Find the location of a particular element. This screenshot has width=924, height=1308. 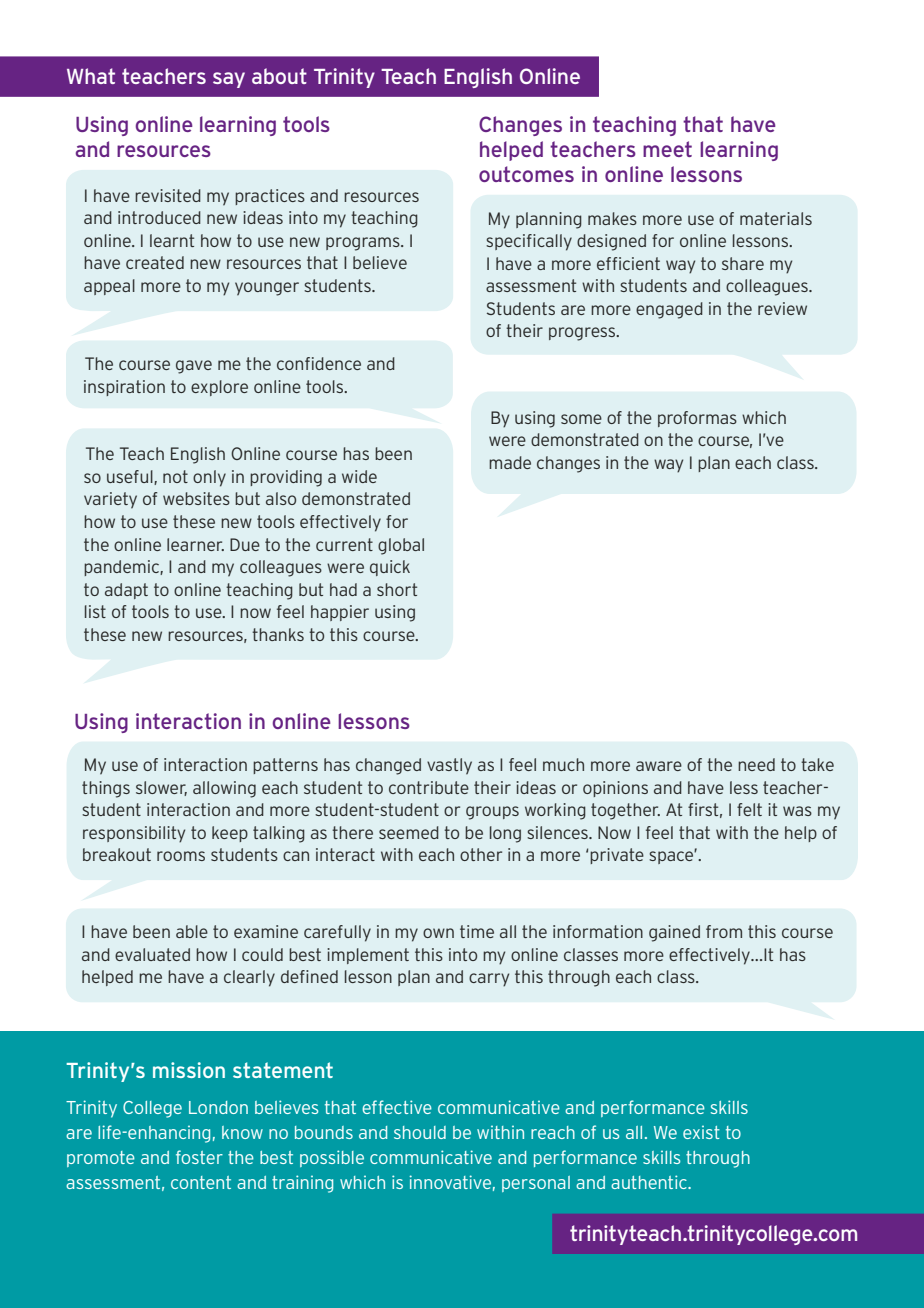

should is located at coordinates (420, 1132).
